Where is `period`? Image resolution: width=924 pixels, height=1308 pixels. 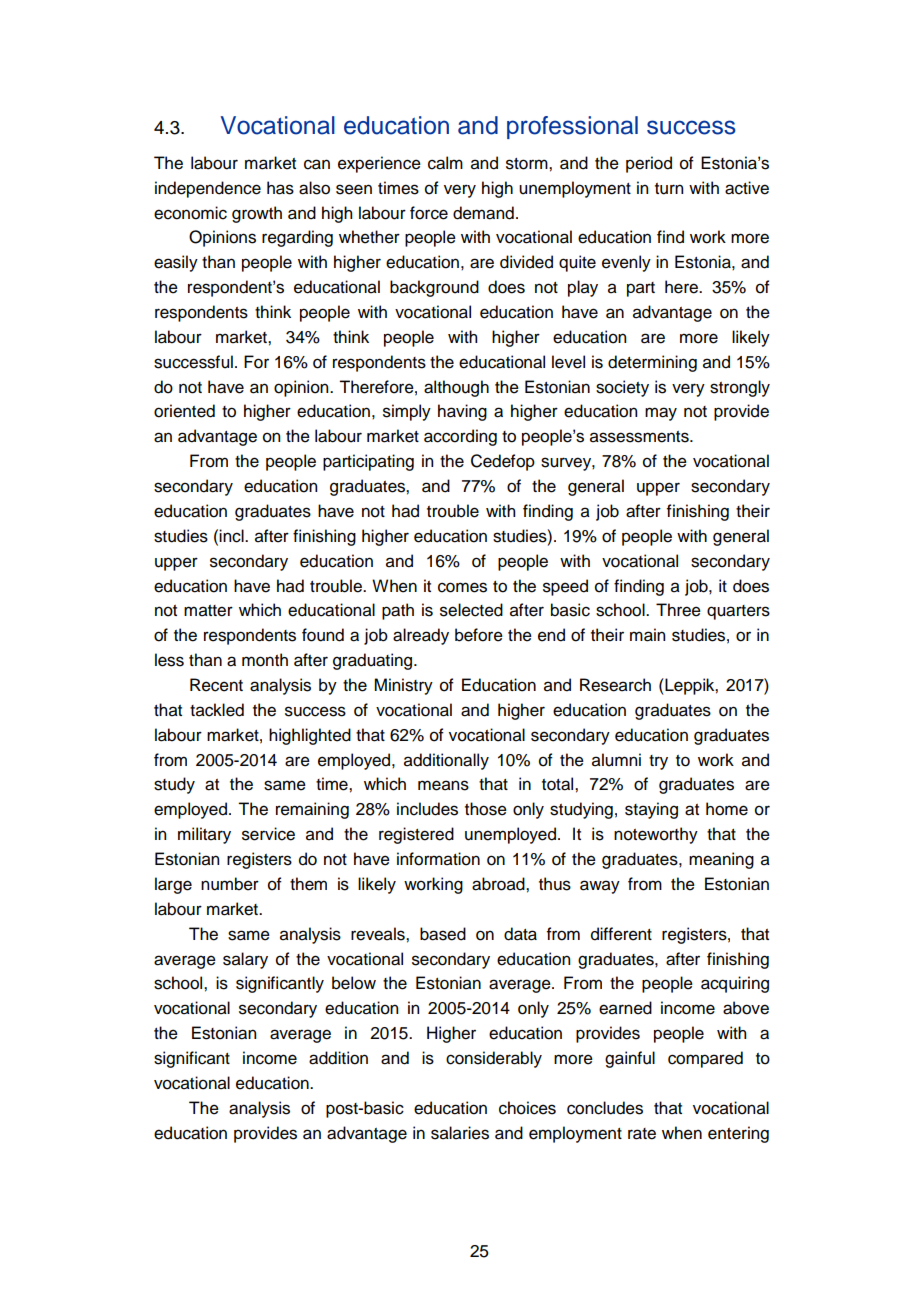
period is located at coordinates (649, 164).
